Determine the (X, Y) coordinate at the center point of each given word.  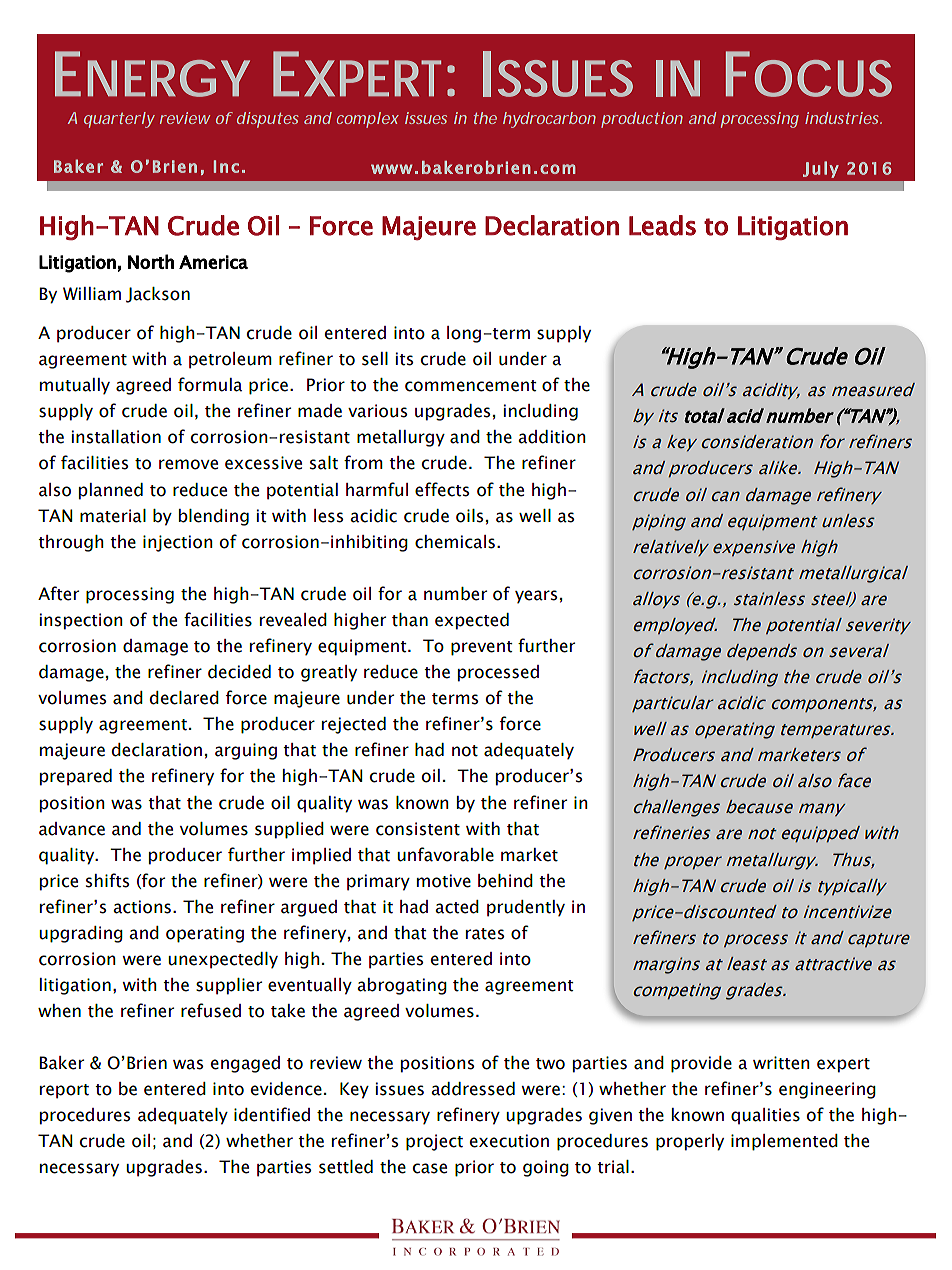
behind (505, 881)
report (64, 1091)
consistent (418, 829)
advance (72, 829)
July (821, 169)
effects (442, 489)
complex (368, 120)
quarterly (119, 120)
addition (552, 437)
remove (188, 464)
